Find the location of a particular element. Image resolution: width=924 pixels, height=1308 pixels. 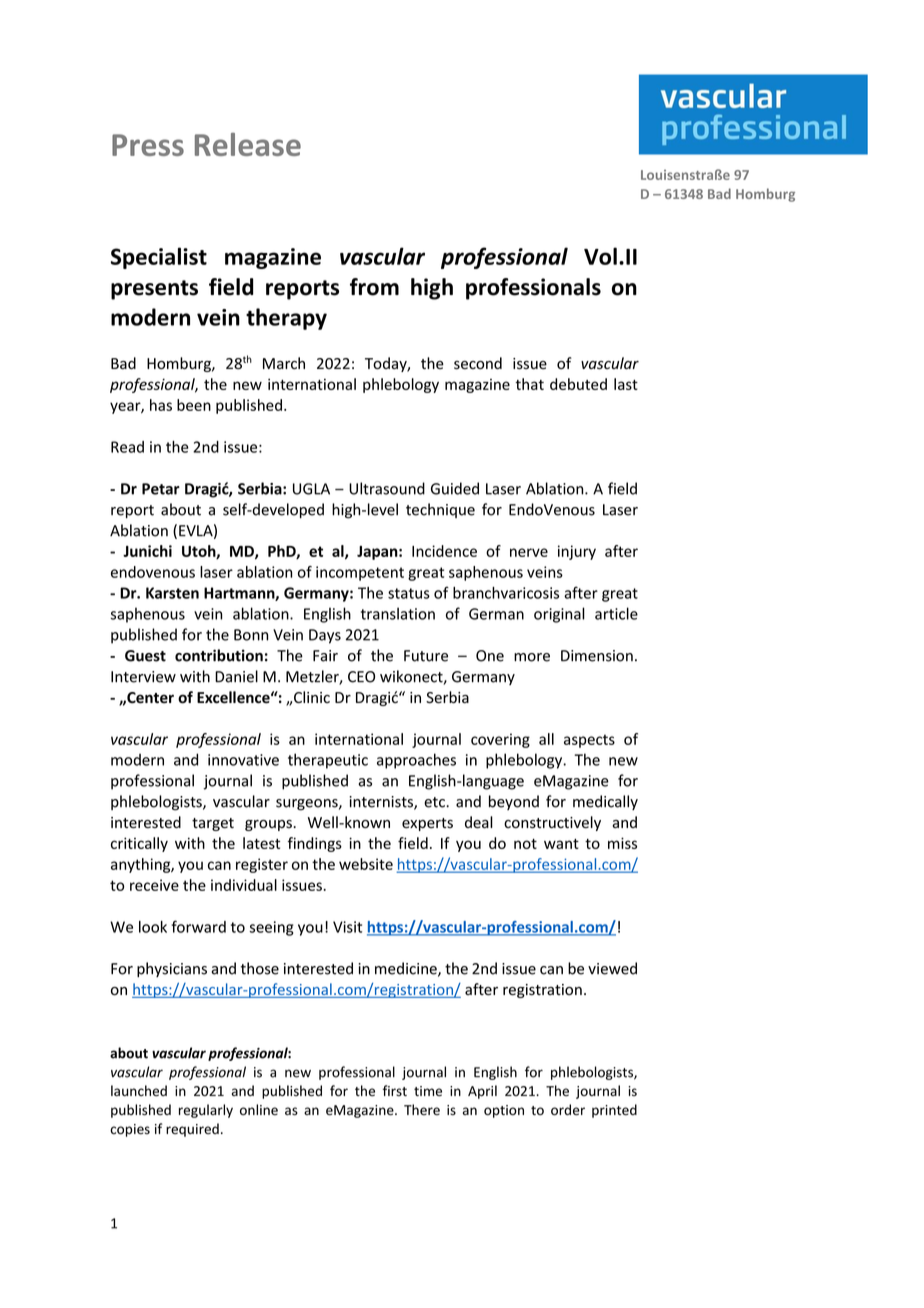

Press is located at coordinates (148, 145).
